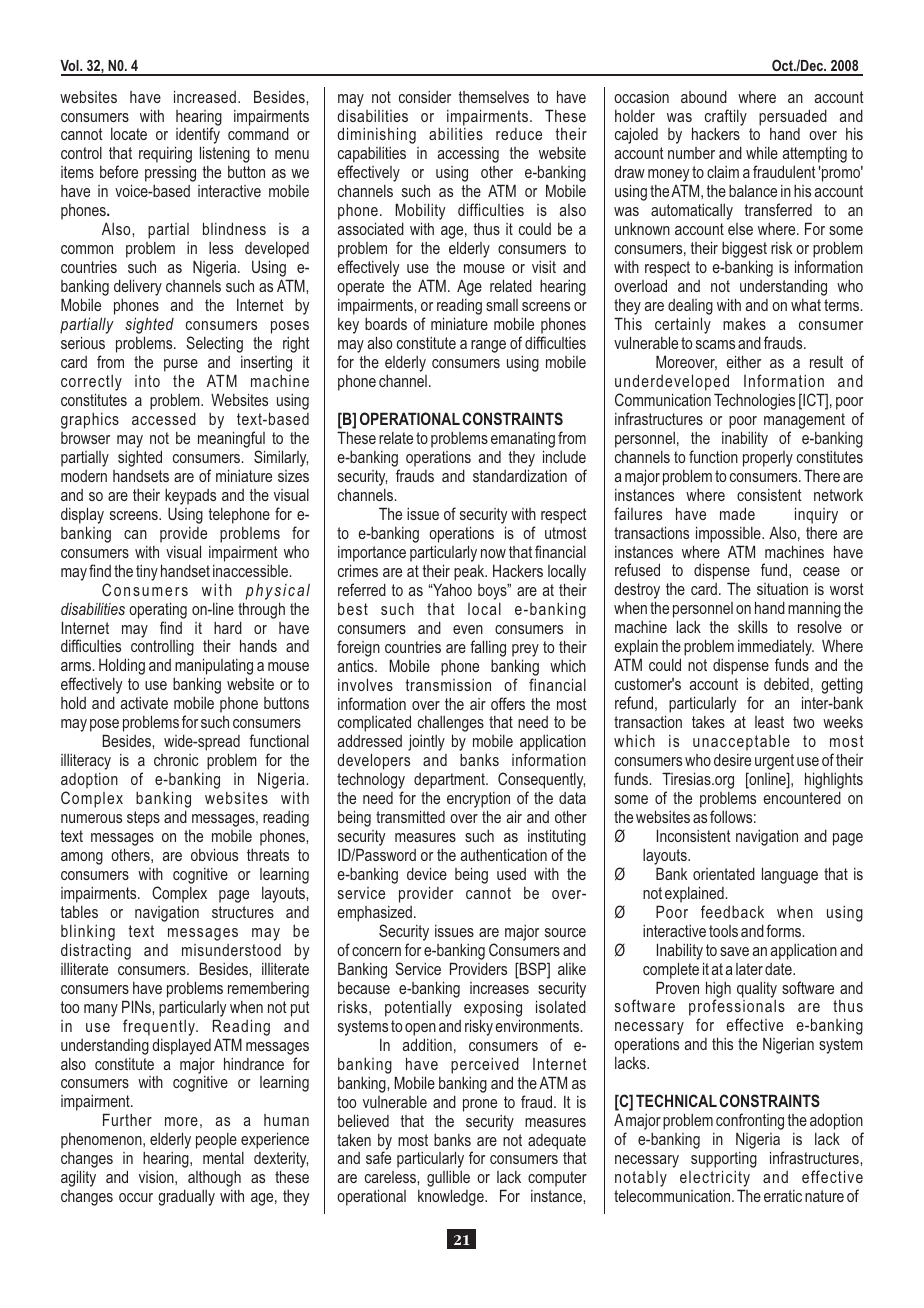  What do you see at coordinates (143, 819) in the screenshot?
I see `steps` at bounding box center [143, 819].
